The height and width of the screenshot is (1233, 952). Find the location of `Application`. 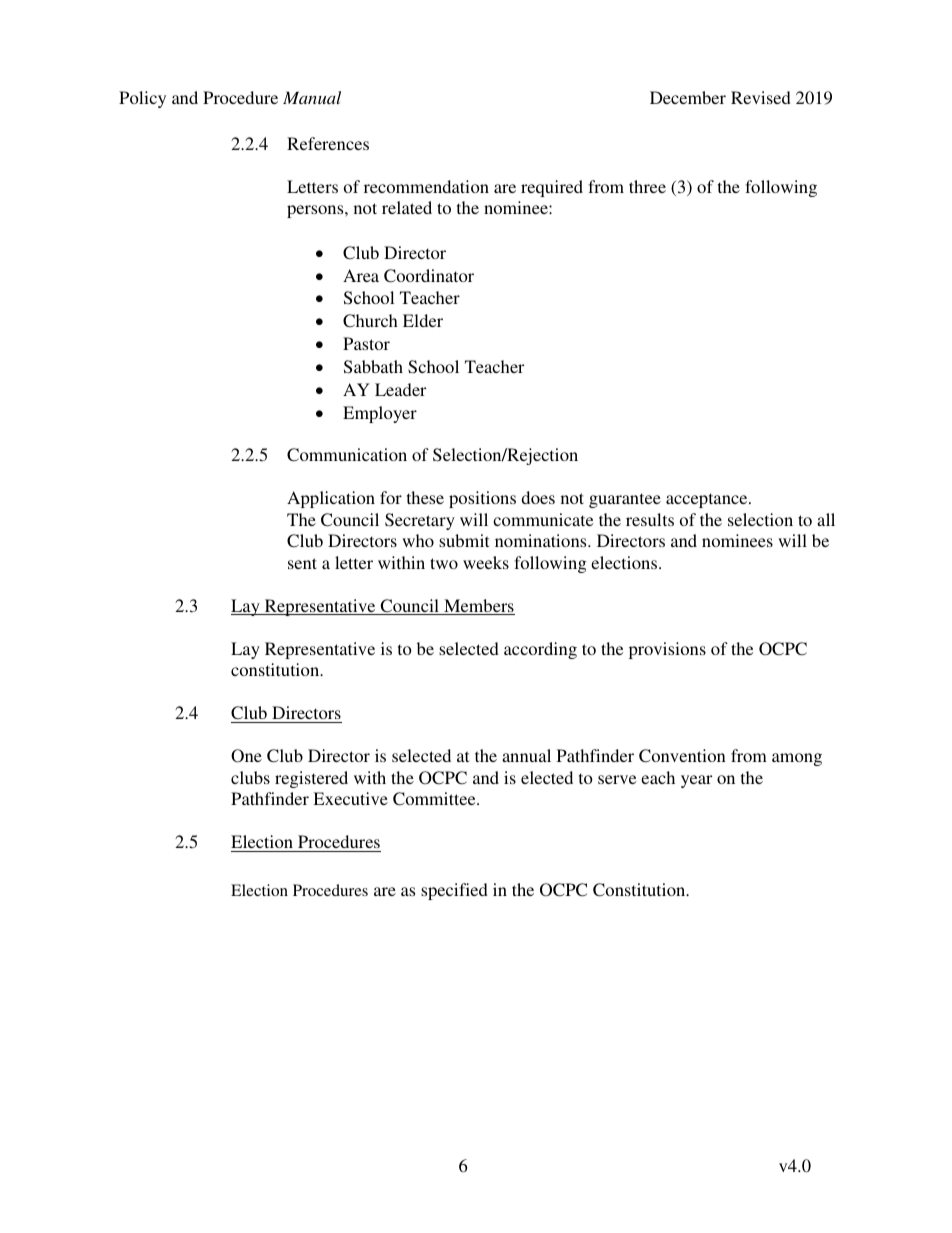

Application is located at coordinates (331, 499).
